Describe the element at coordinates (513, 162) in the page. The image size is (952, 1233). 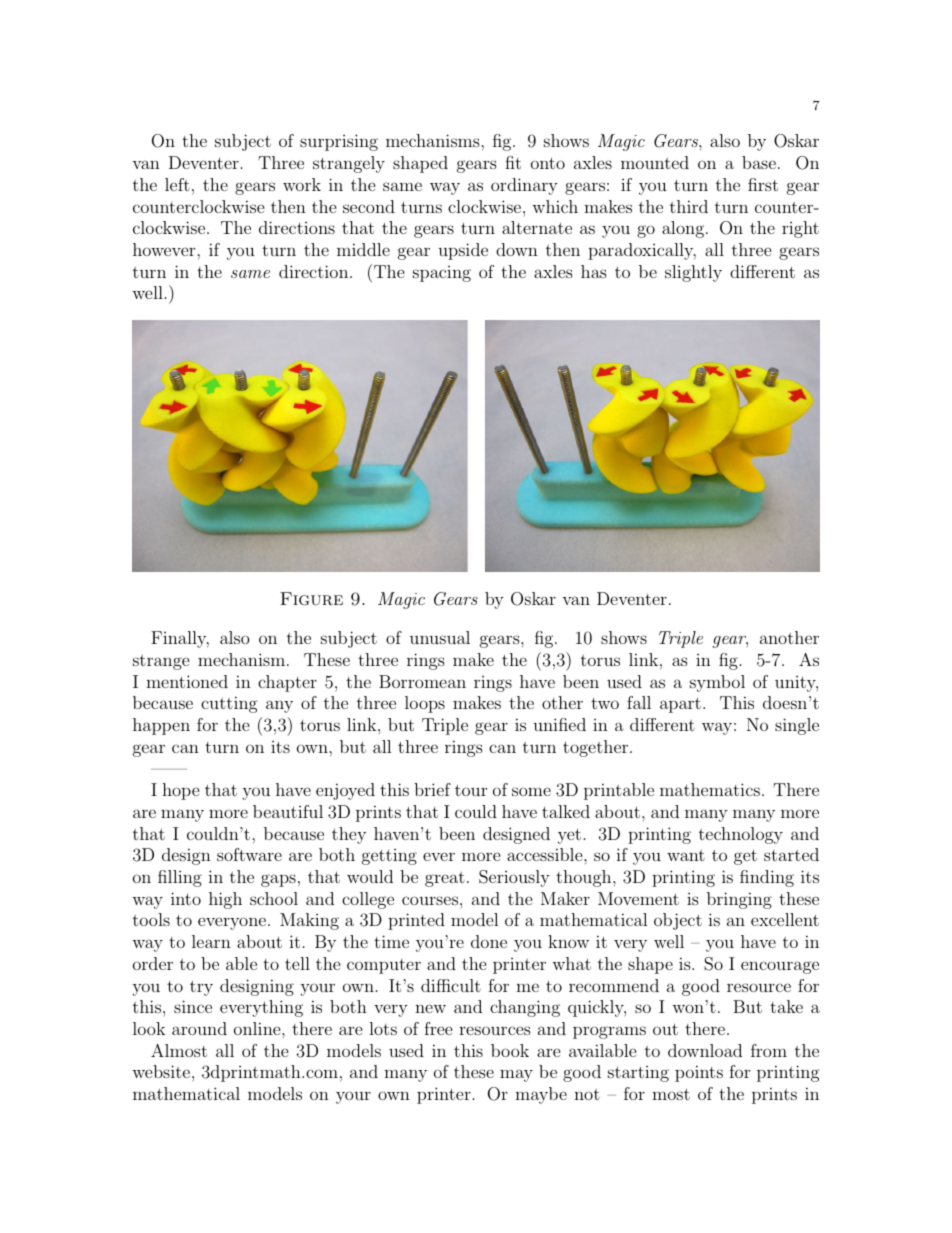
I see `fit` at that location.
